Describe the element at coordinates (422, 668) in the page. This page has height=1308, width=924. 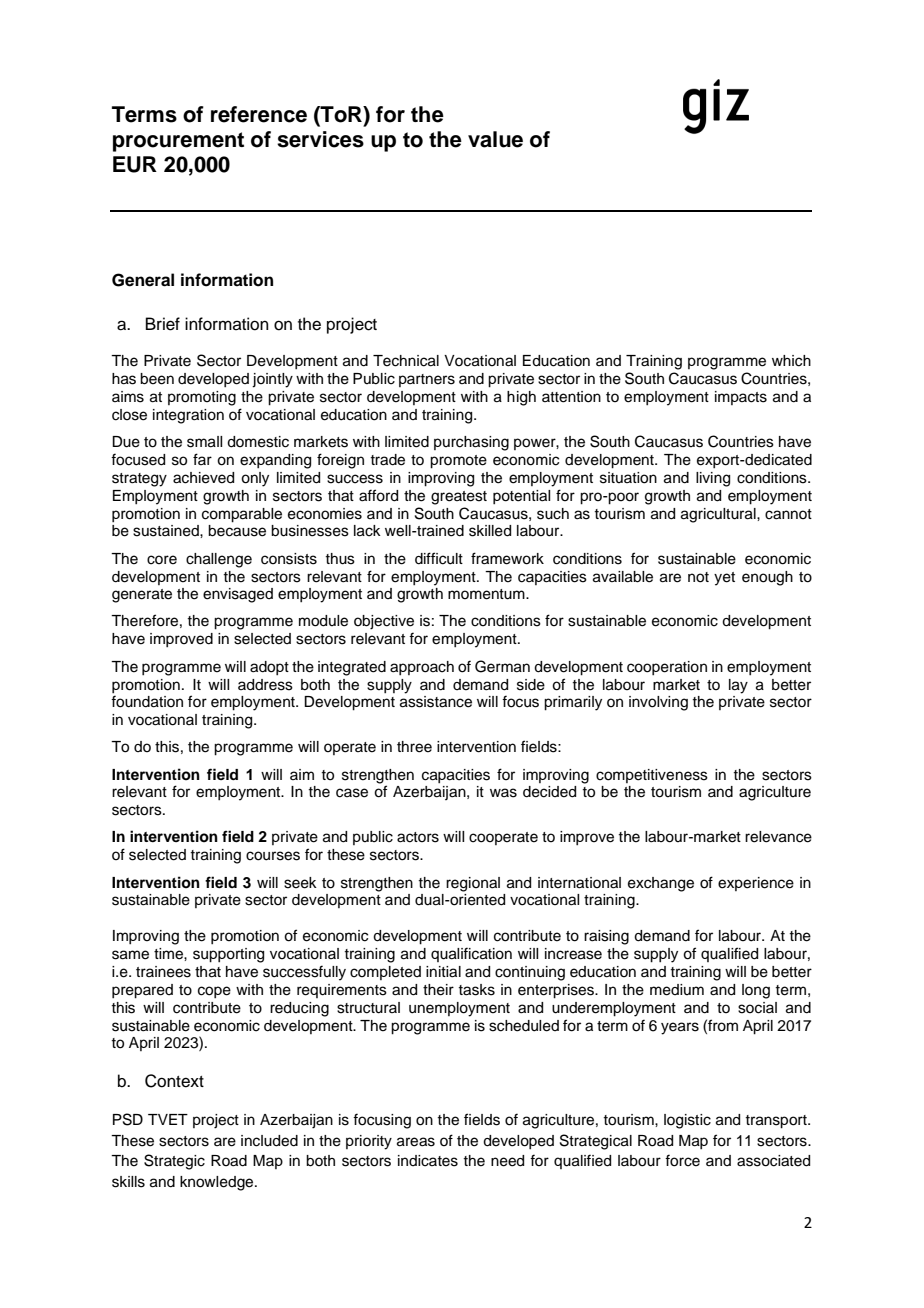
I see `approach` at that location.
